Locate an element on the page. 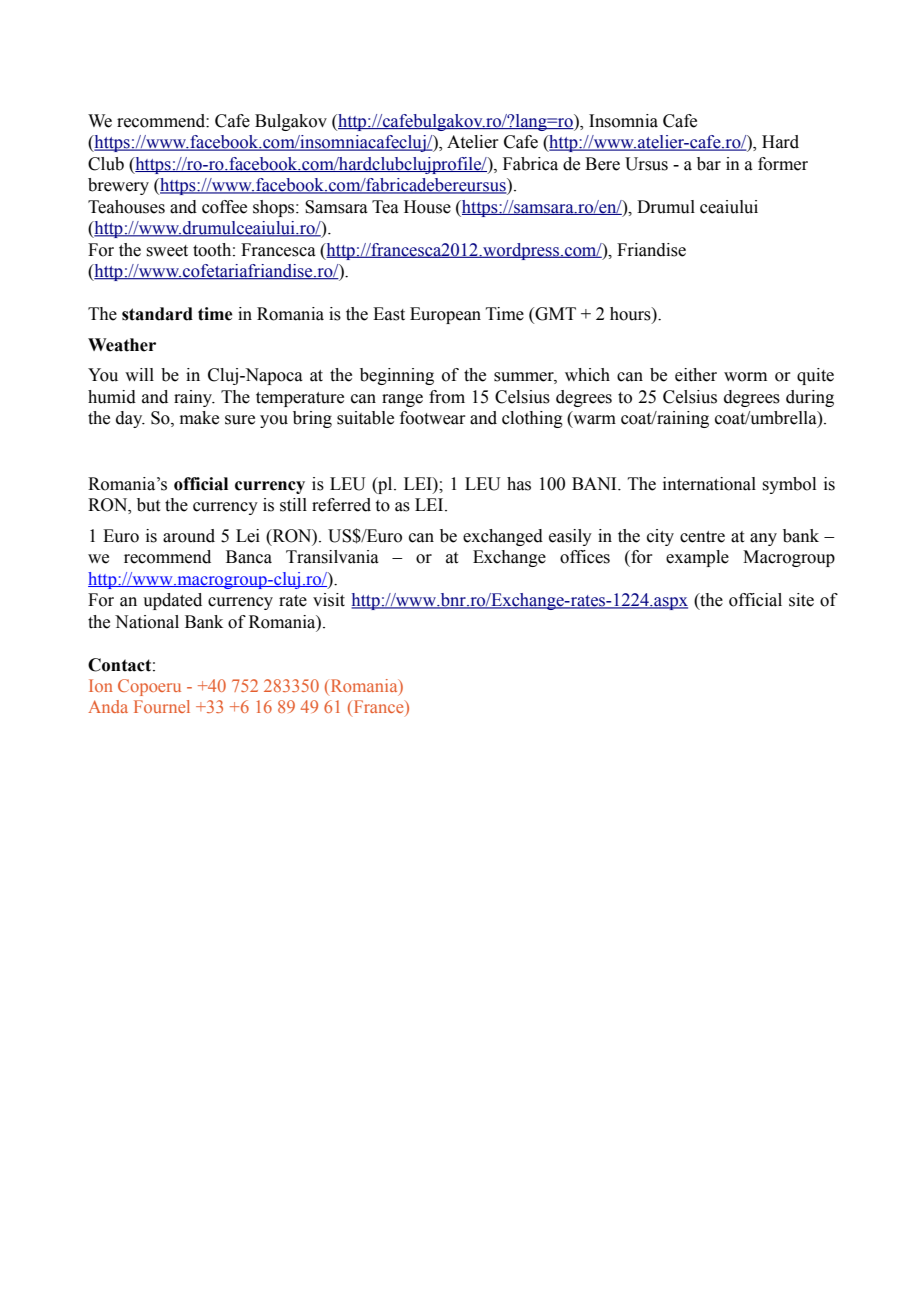  sweet is located at coordinates (167, 251).
